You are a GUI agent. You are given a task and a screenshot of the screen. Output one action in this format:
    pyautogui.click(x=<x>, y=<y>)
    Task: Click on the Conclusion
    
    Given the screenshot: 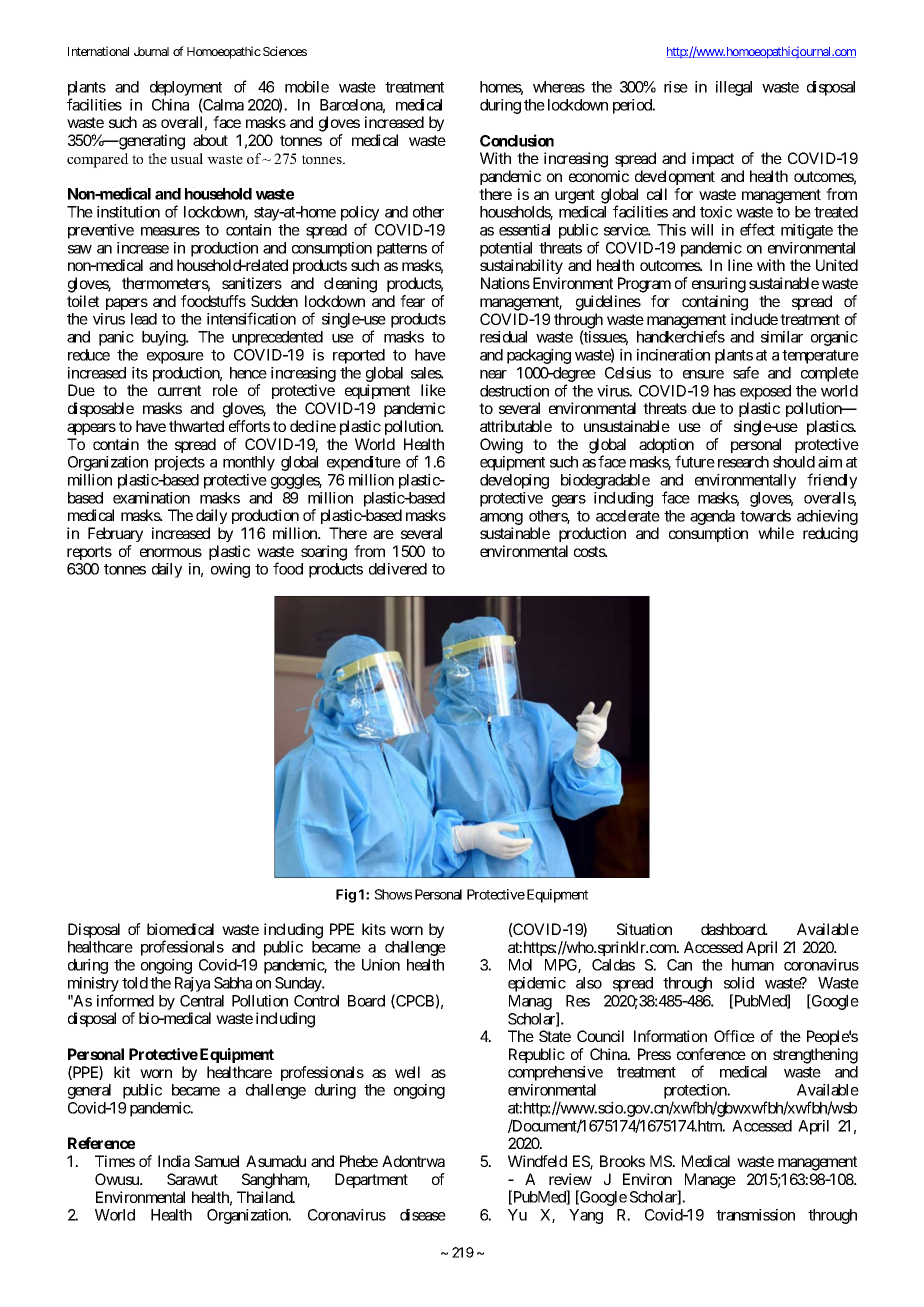 What is the action you would take?
    pyautogui.click(x=517, y=140)
